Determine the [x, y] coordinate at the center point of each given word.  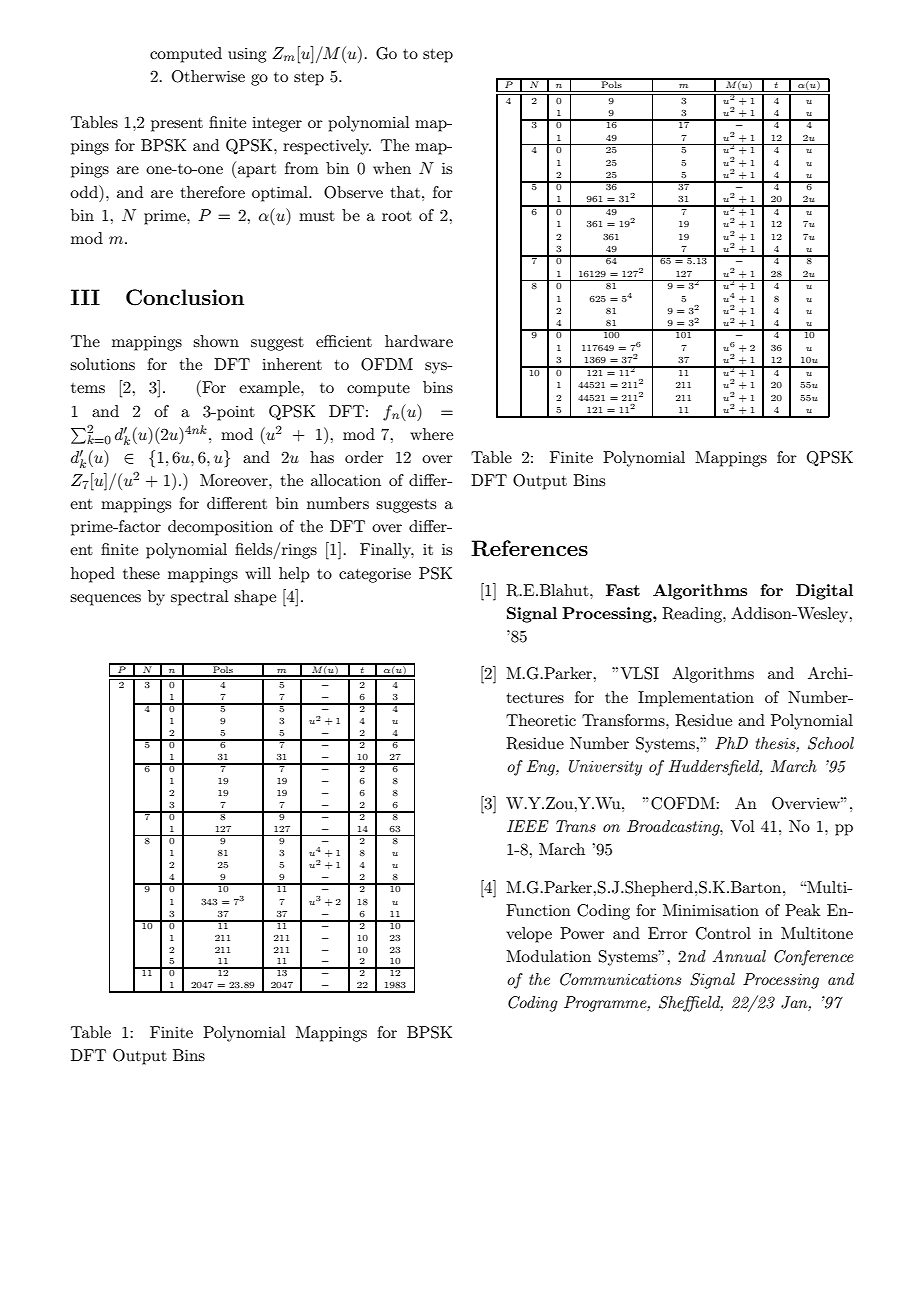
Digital [824, 592]
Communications [620, 979]
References [529, 548]
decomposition [220, 528]
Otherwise [208, 76]
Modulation [548, 956]
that [405, 192]
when [392, 168]
